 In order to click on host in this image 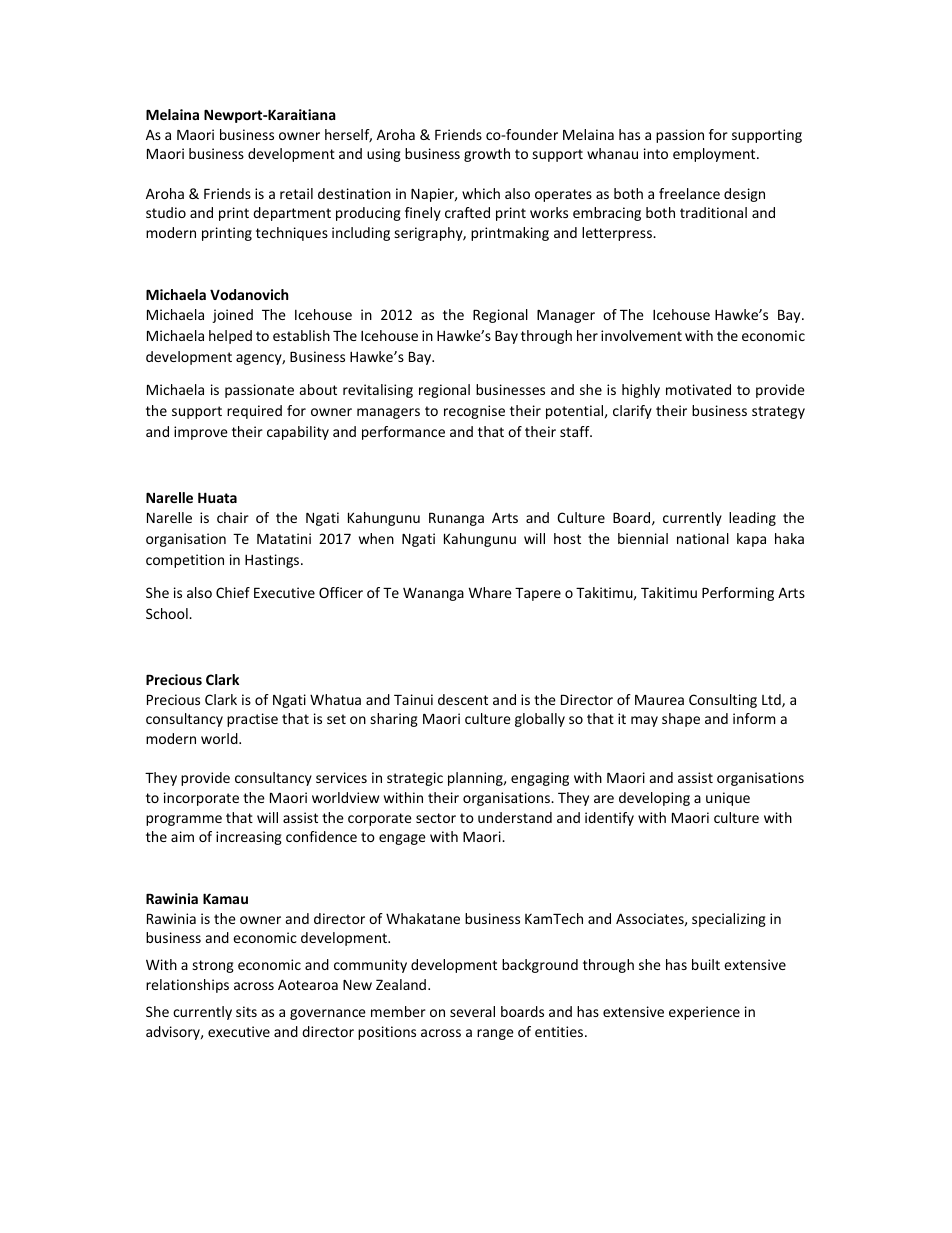, I will do `click(567, 538)`.
